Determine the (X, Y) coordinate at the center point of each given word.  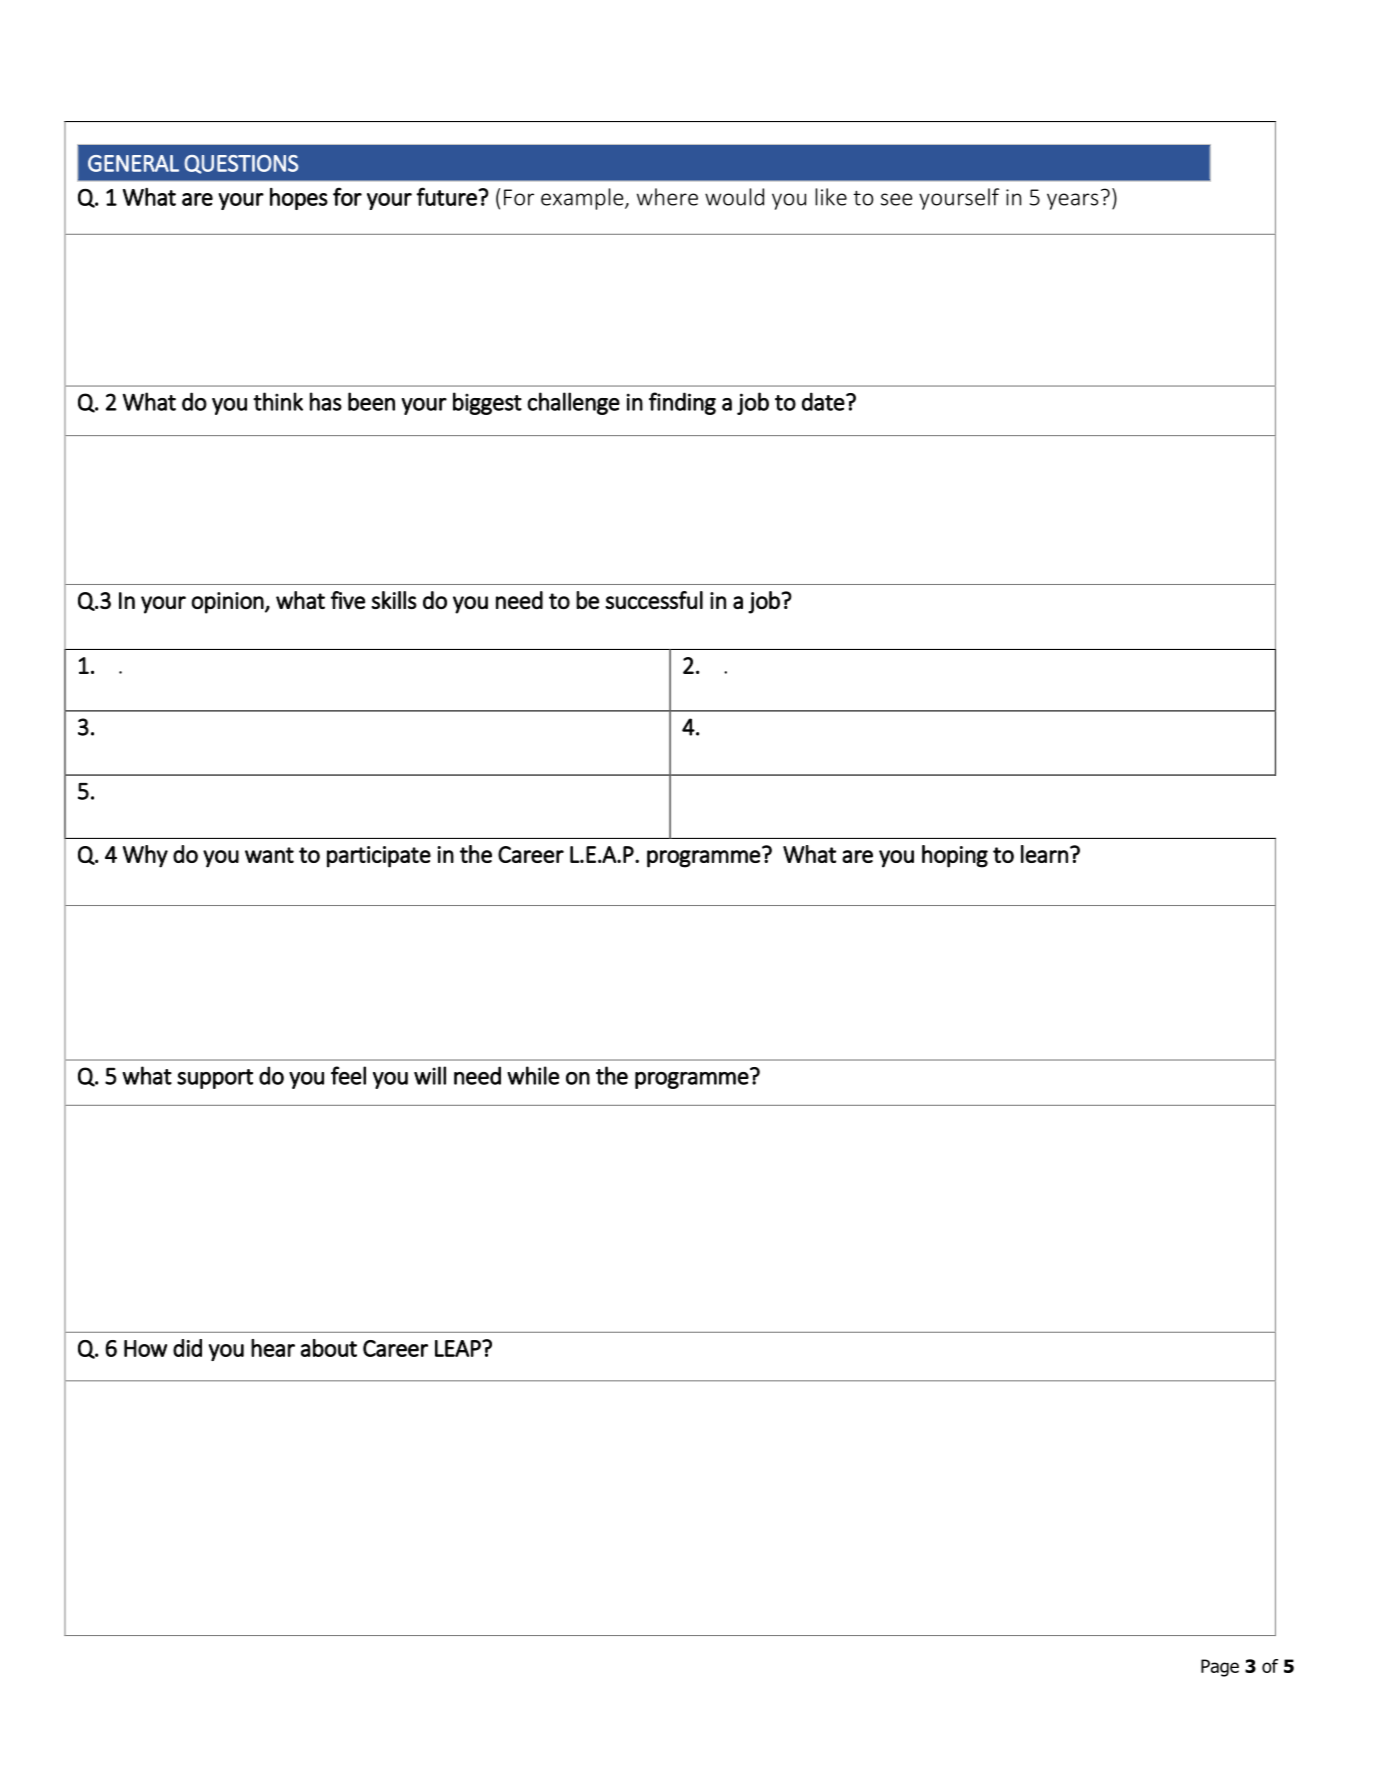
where (667, 197)
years (1072, 201)
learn (1044, 854)
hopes (299, 199)
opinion (227, 603)
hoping (955, 856)
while (533, 1075)
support (215, 1079)
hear (273, 1348)
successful (654, 600)
